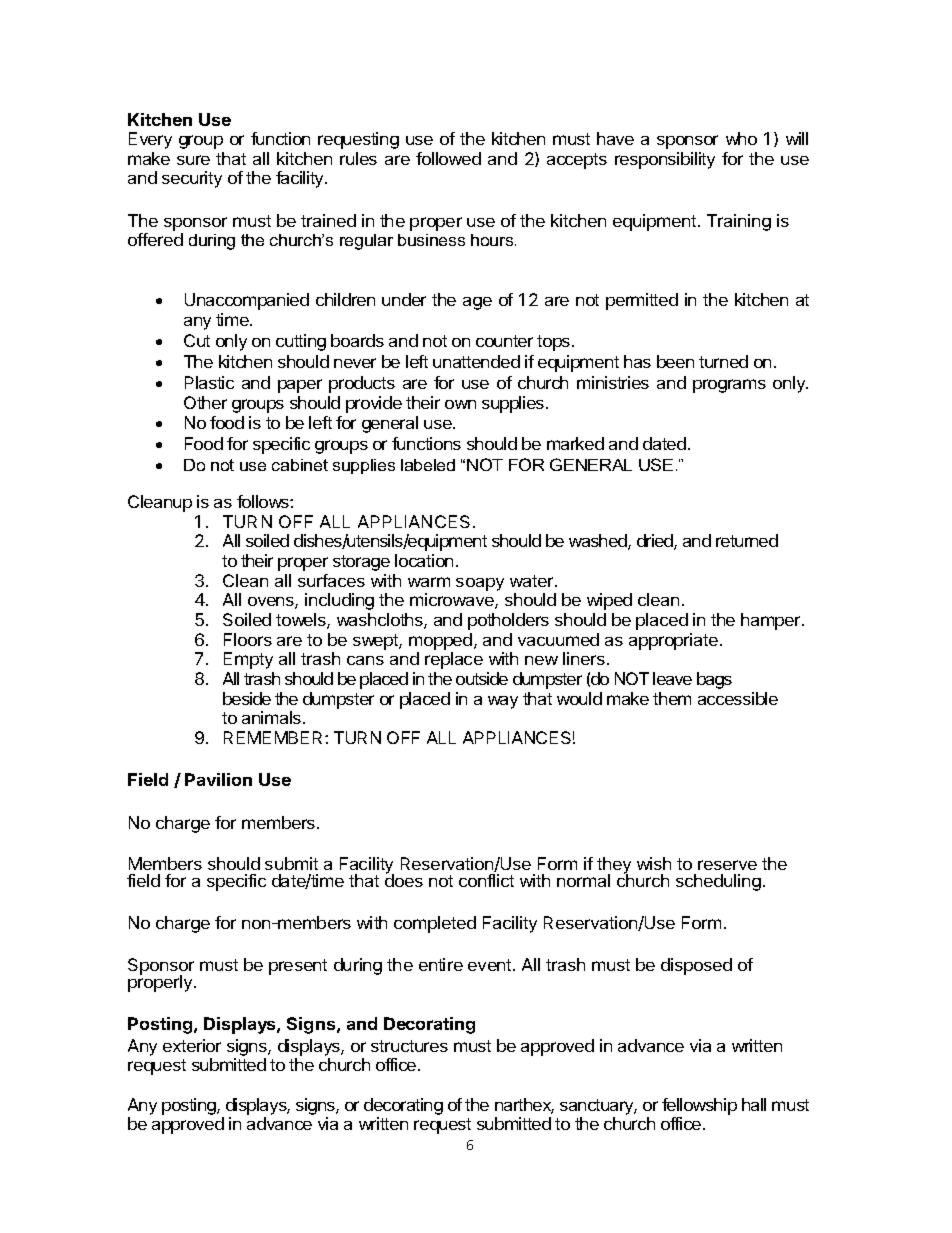 Image resolution: width=952 pixels, height=1233 pixels. I want to click on exterior, so click(192, 1045).
